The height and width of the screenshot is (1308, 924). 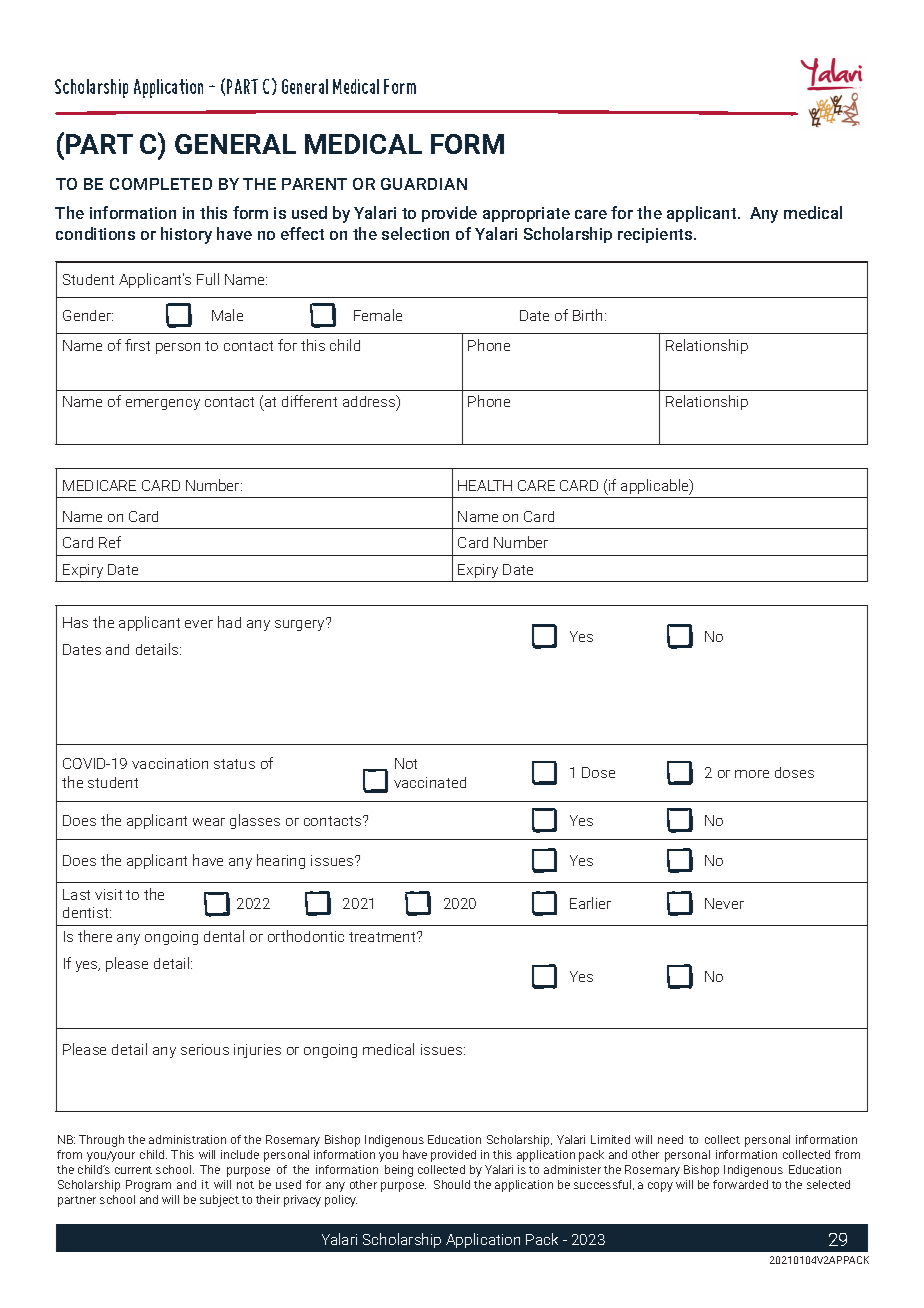 What do you see at coordinates (590, 903) in the screenshot?
I see `Earlier` at bounding box center [590, 903].
